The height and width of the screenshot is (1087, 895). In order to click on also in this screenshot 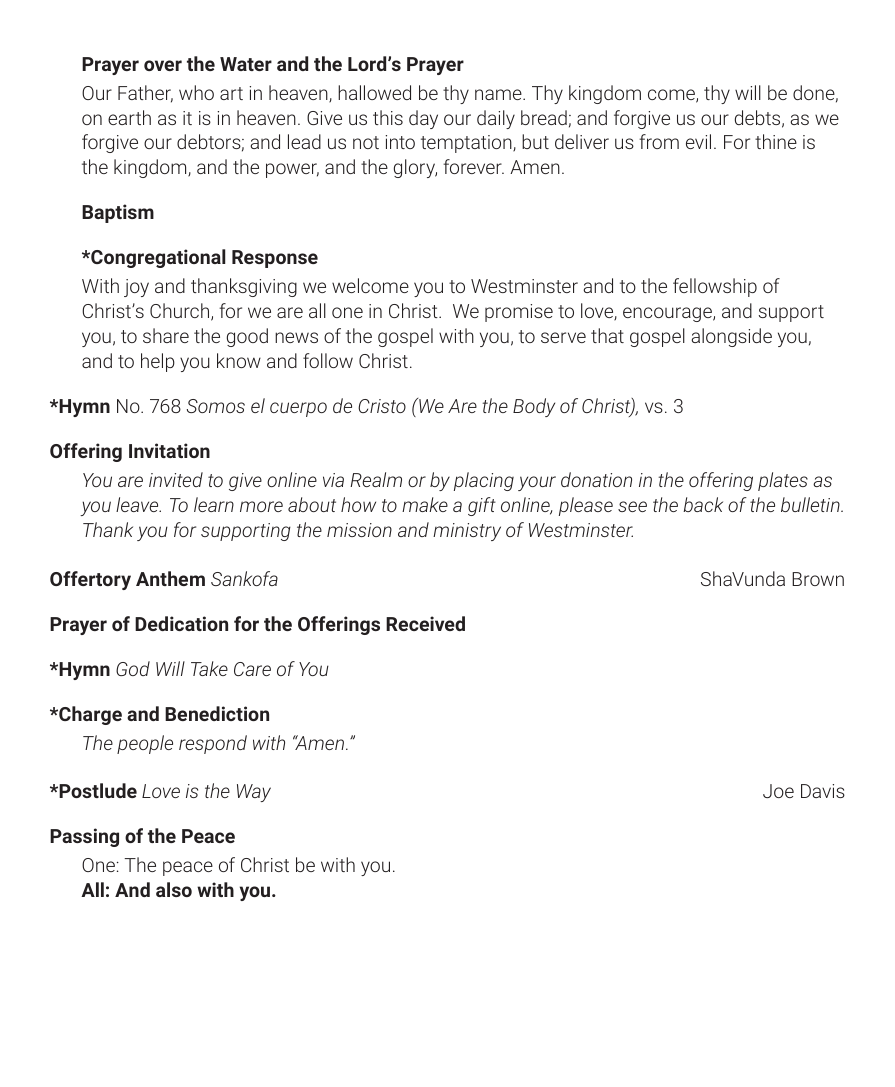, I will do `click(174, 889)`.
